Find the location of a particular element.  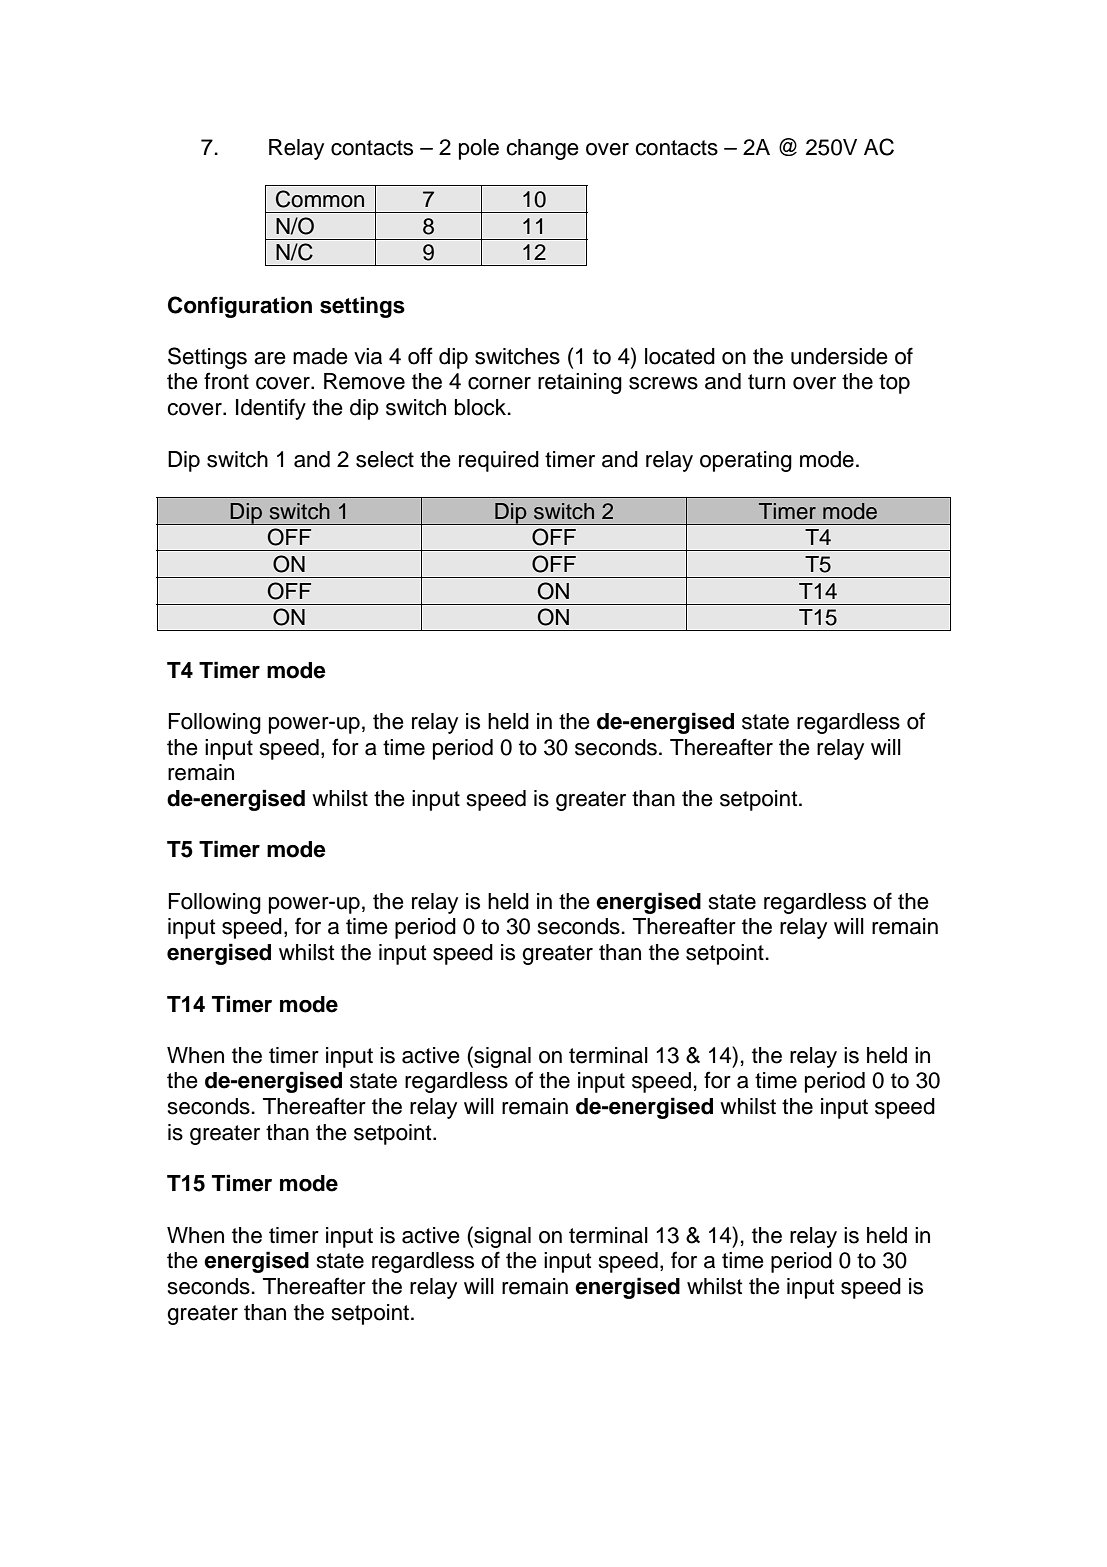

via is located at coordinates (368, 356).
